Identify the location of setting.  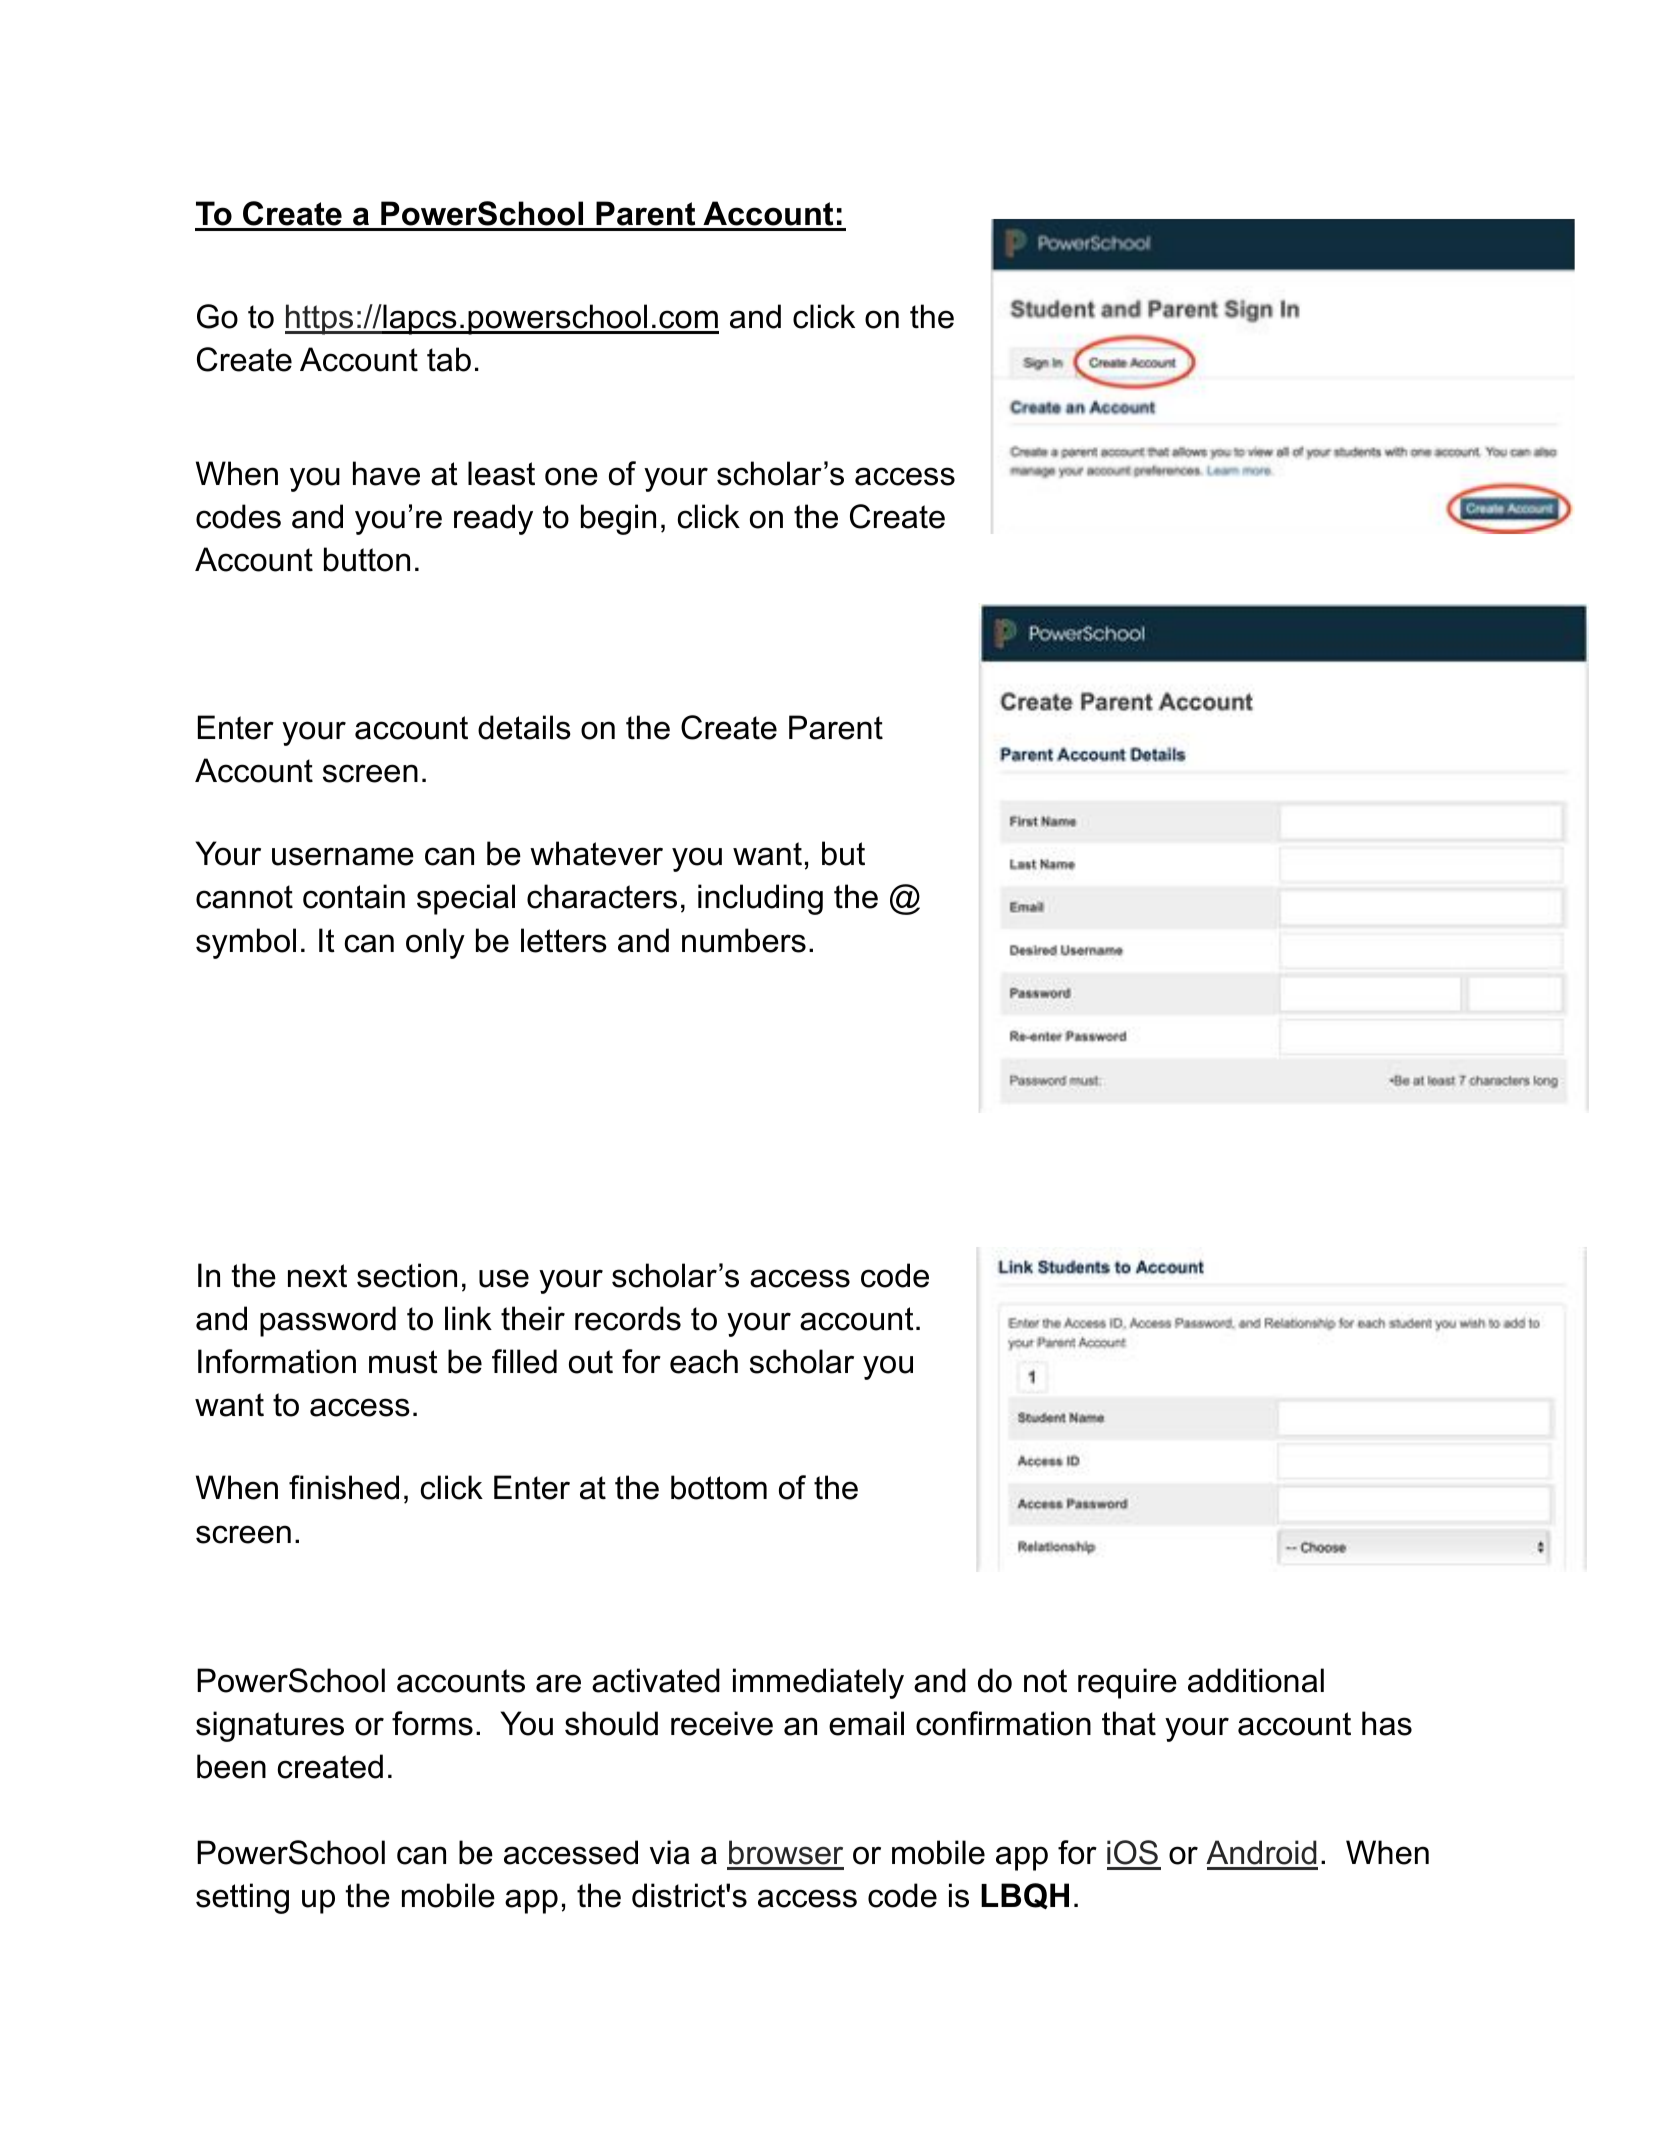
(242, 1898).
